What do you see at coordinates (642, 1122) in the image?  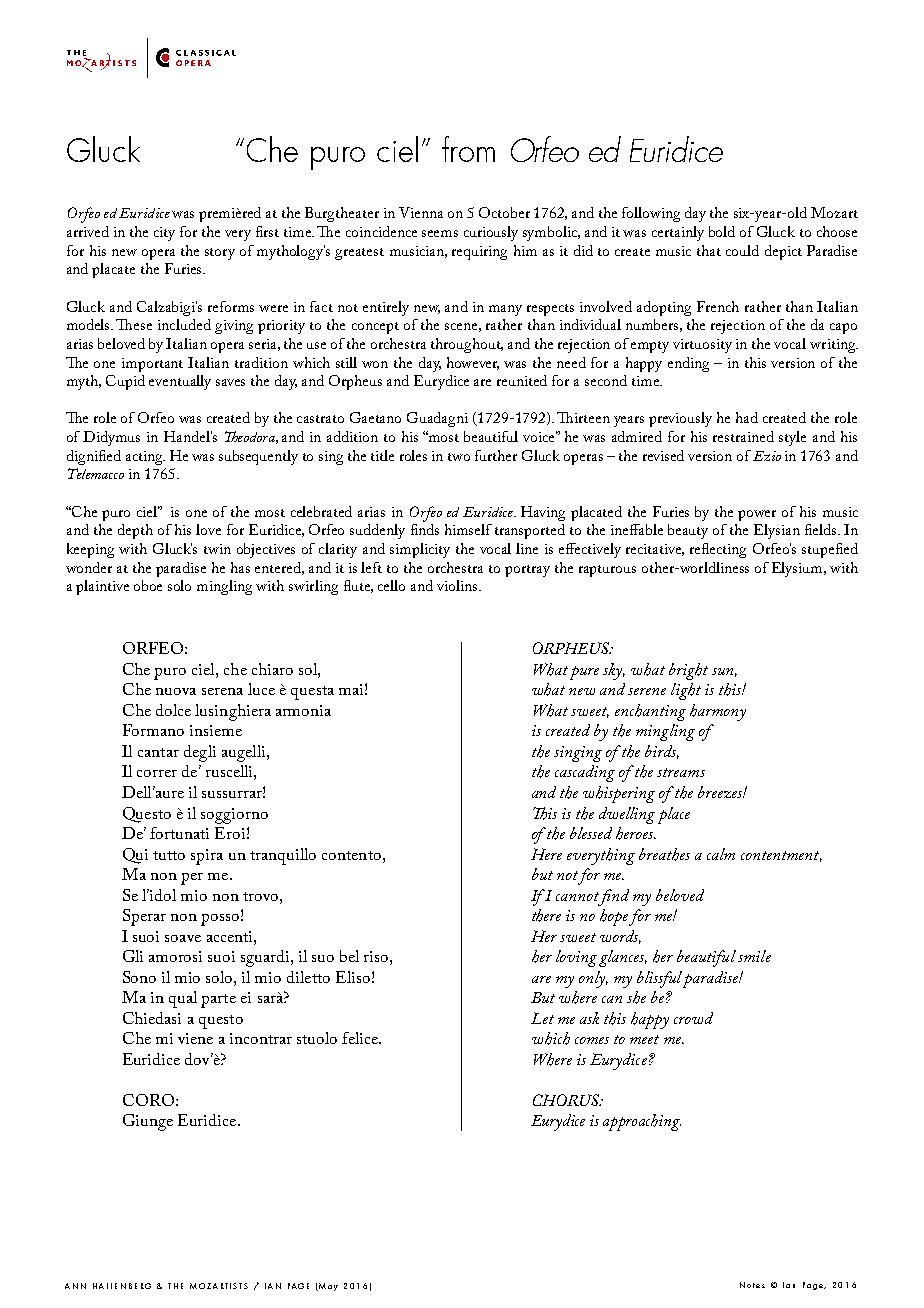 I see `approaching` at bounding box center [642, 1122].
